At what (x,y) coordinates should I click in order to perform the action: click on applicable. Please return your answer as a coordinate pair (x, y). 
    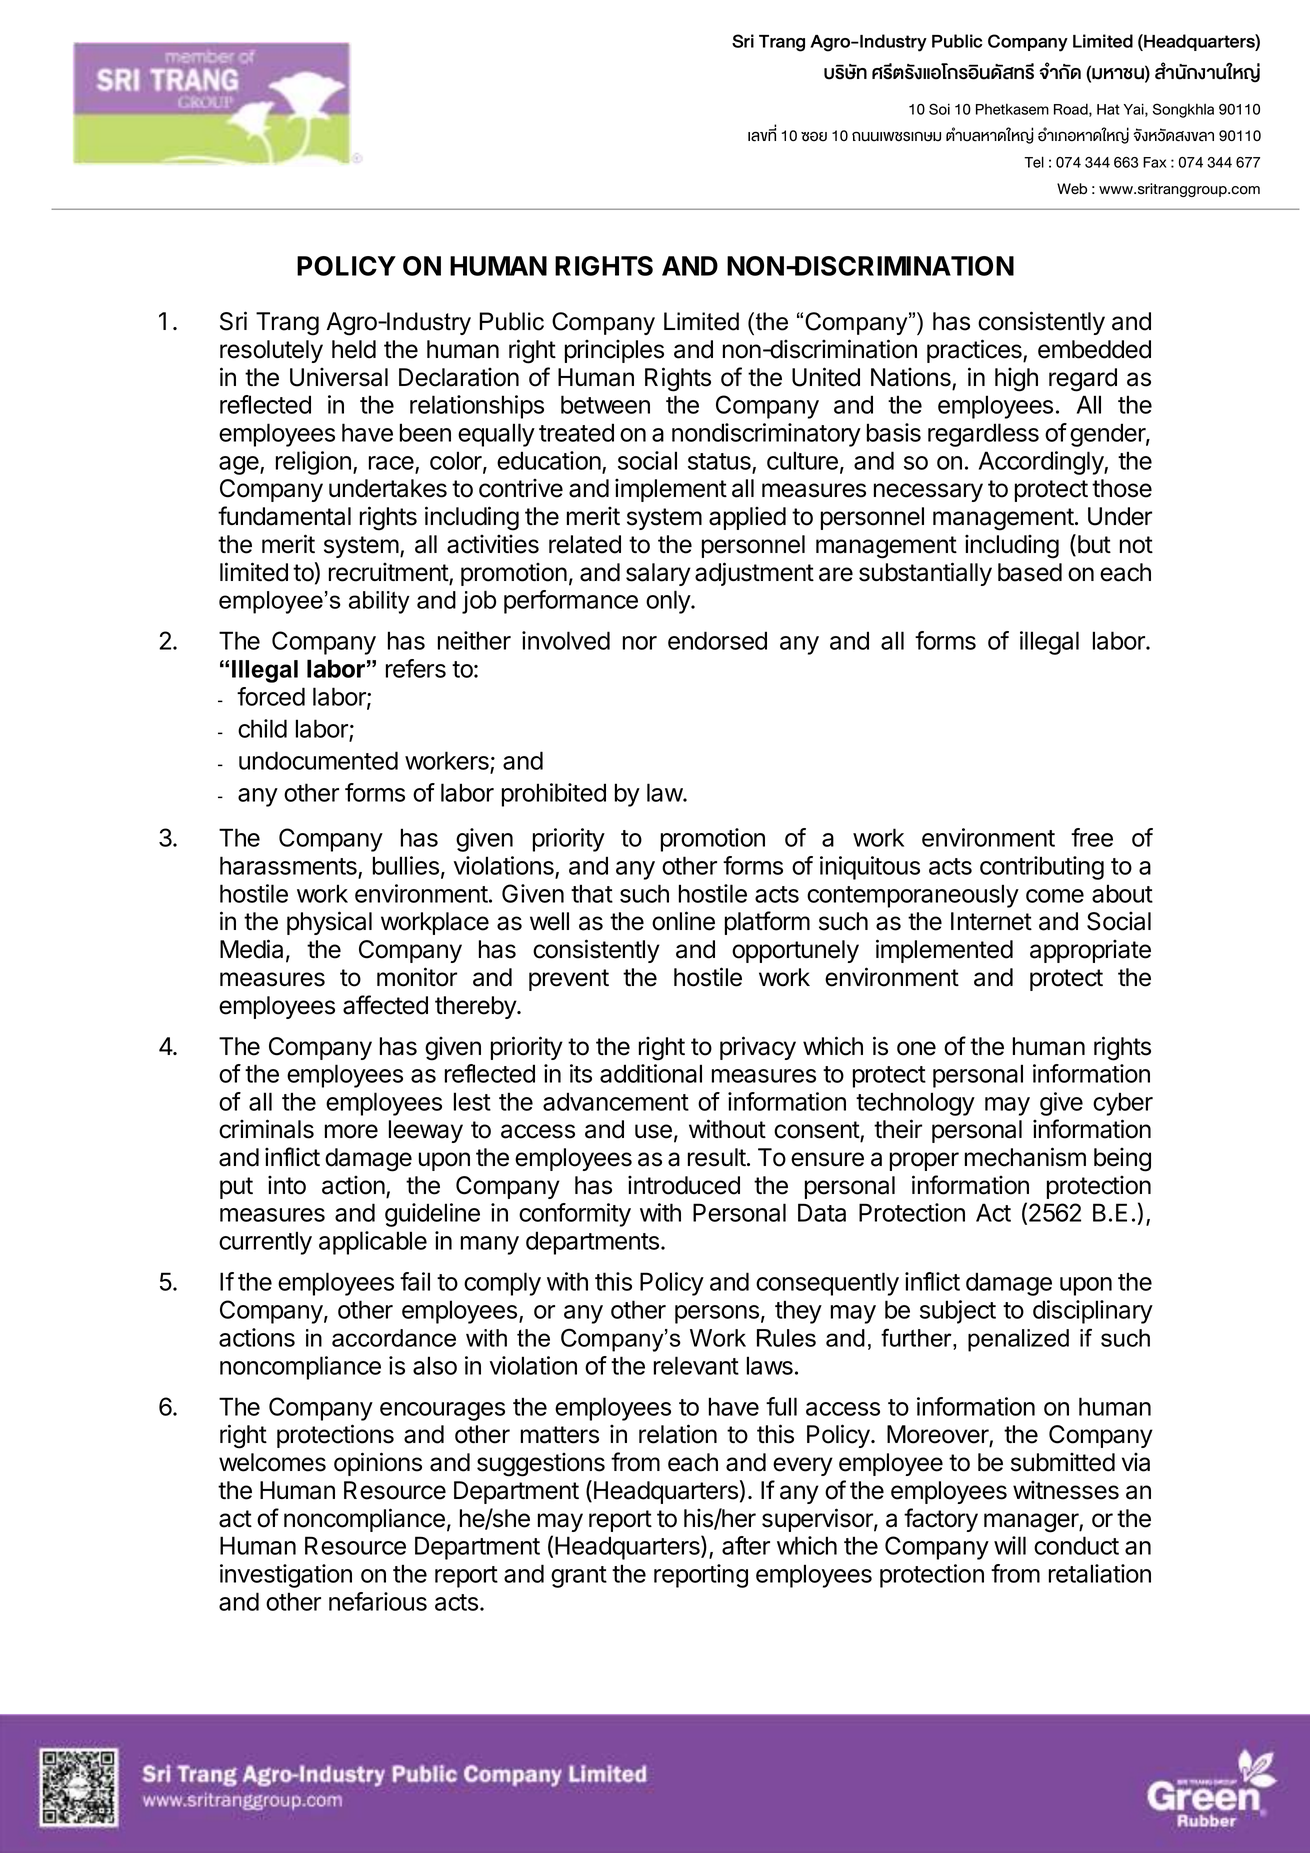
    Looking at the image, I should click on (373, 1243).
